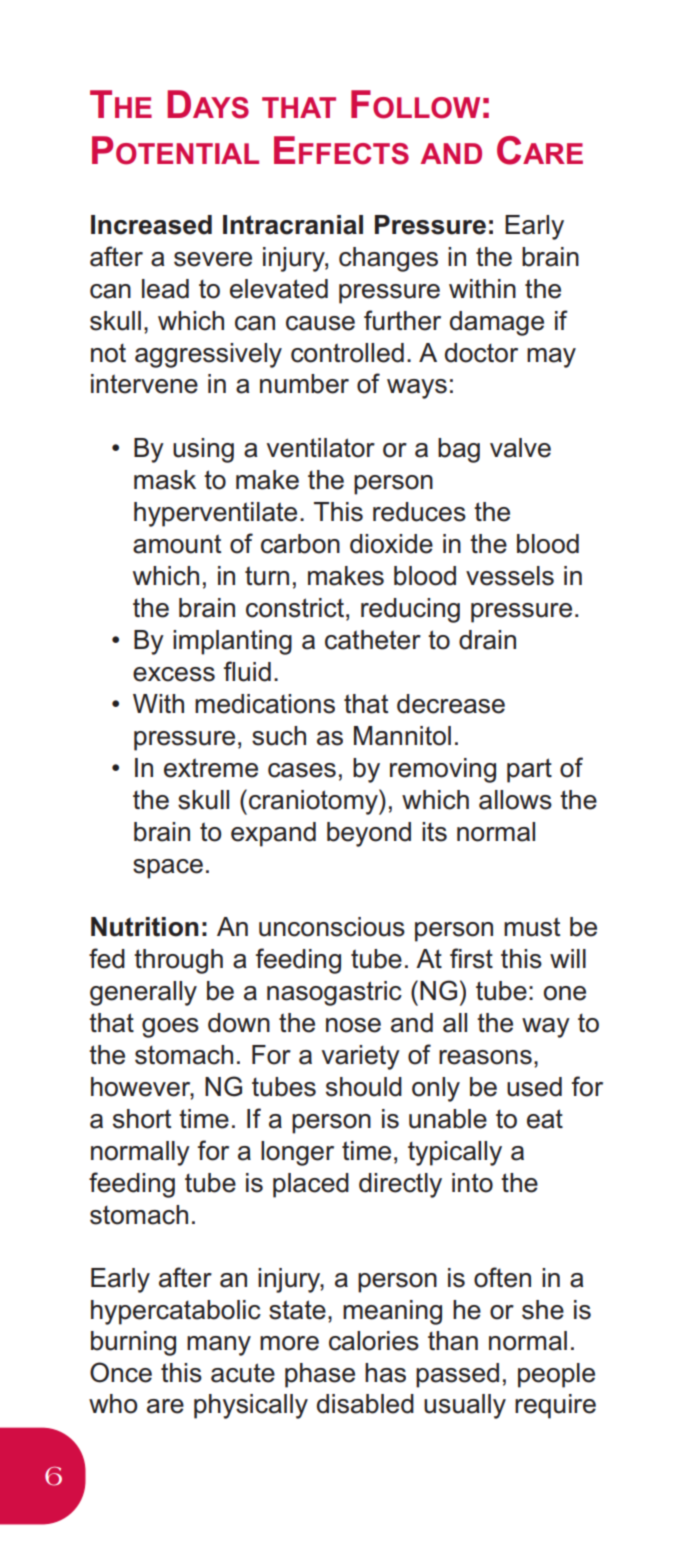 The width and height of the document is (696, 1568). Describe the element at coordinates (133, 1343) in the document. I see `burning` at that location.
